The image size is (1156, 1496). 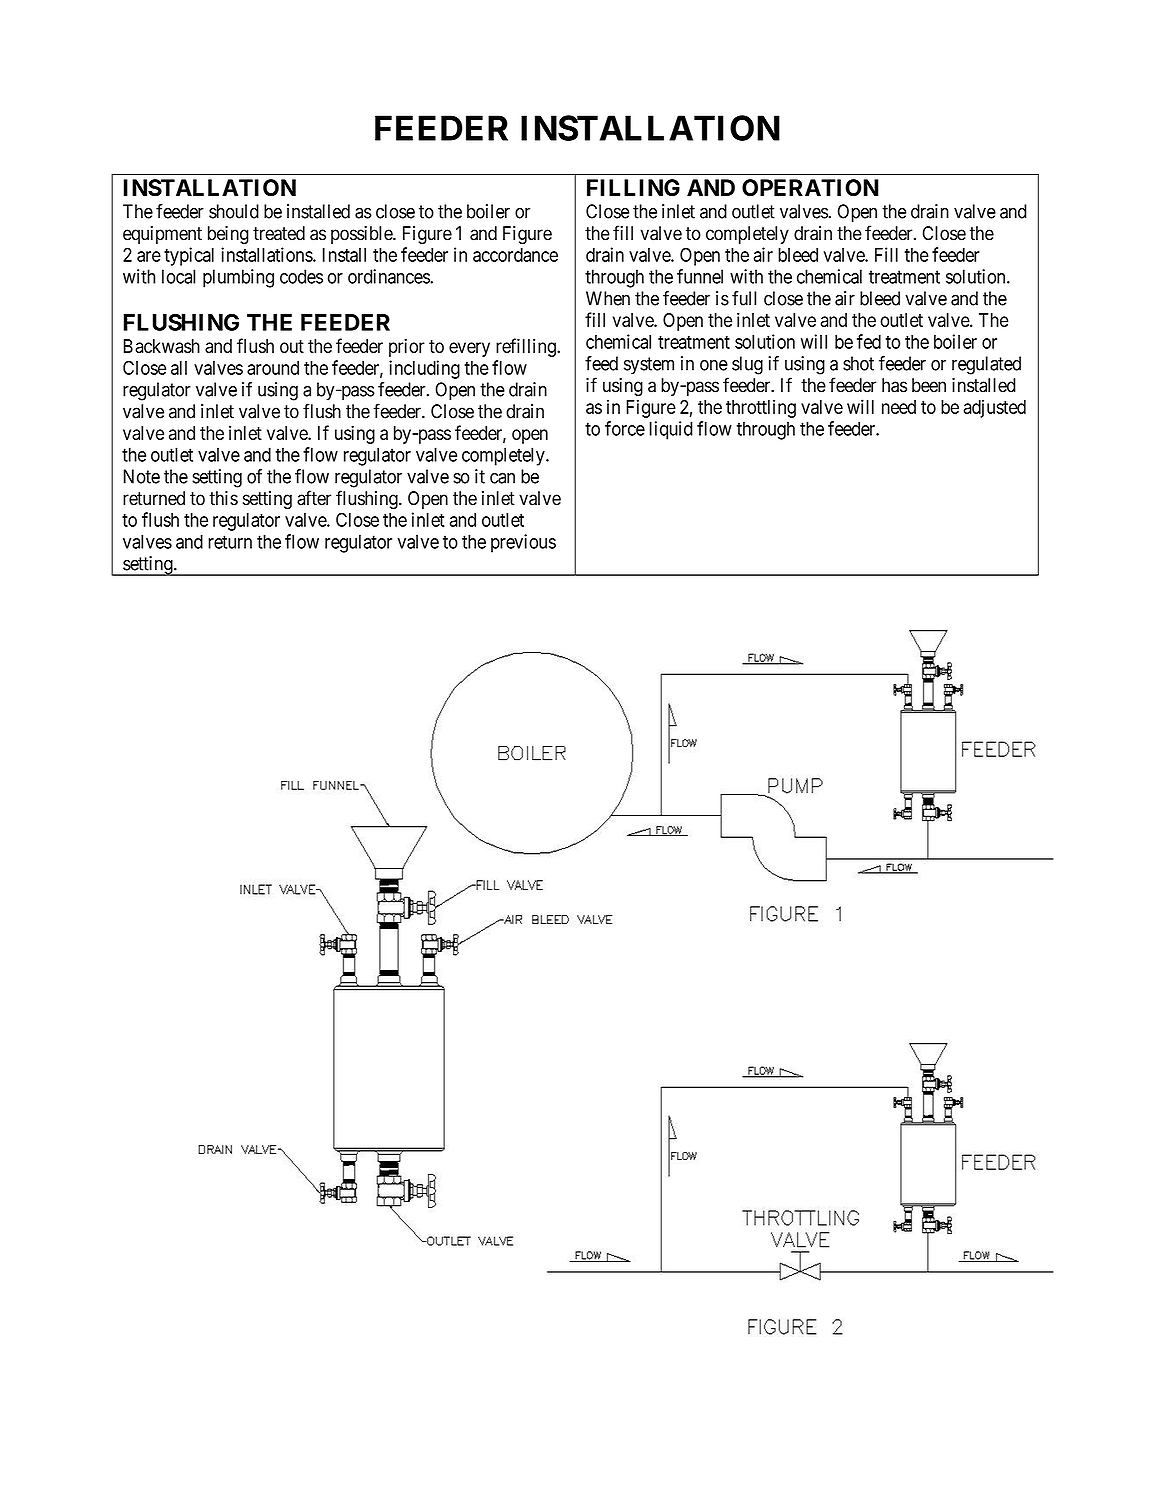 What do you see at coordinates (649, 366) in the screenshot?
I see `system` at bounding box center [649, 366].
